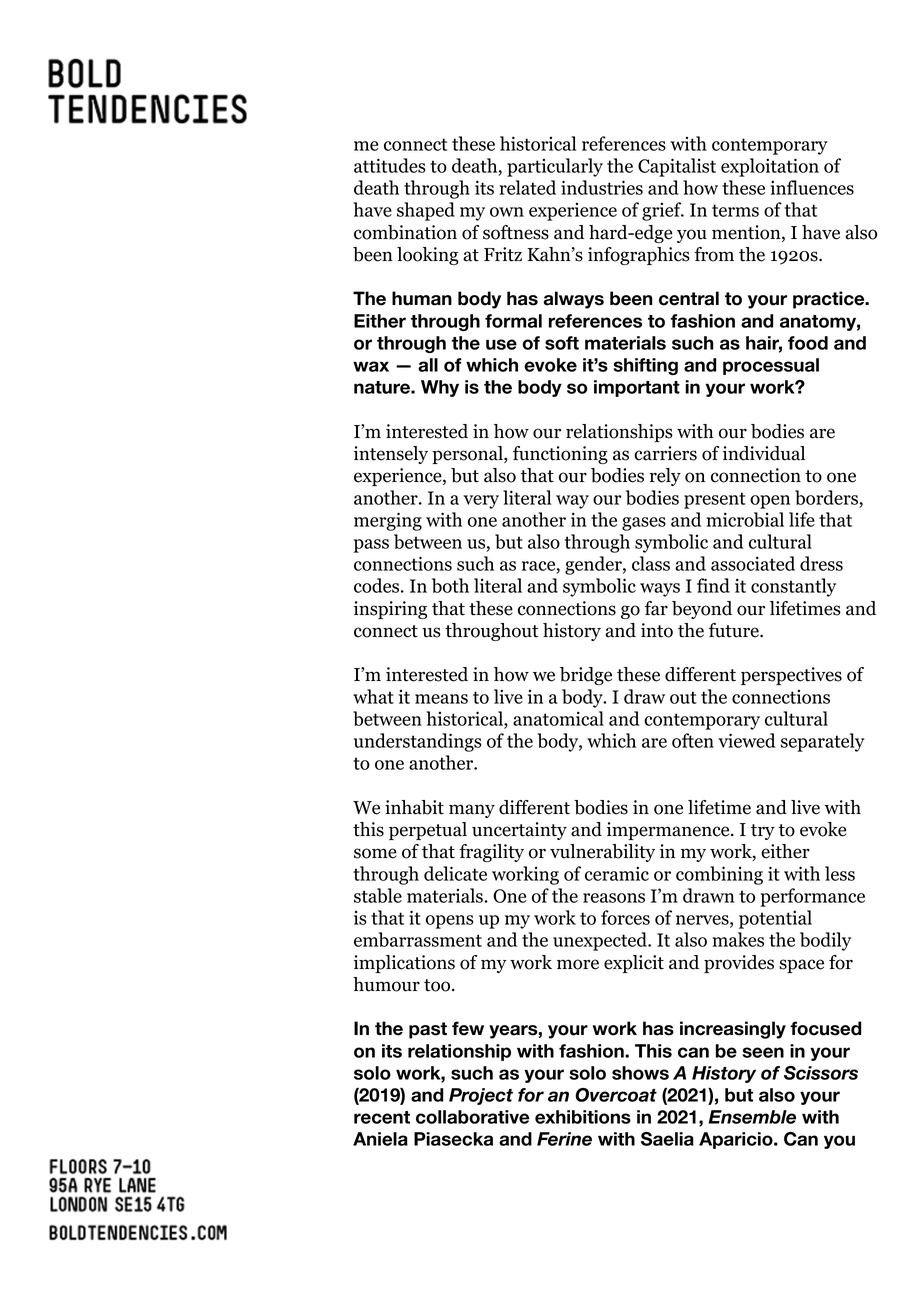 The height and width of the document is (1307, 924). What do you see at coordinates (602, 187) in the document?
I see `industries` at bounding box center [602, 187].
